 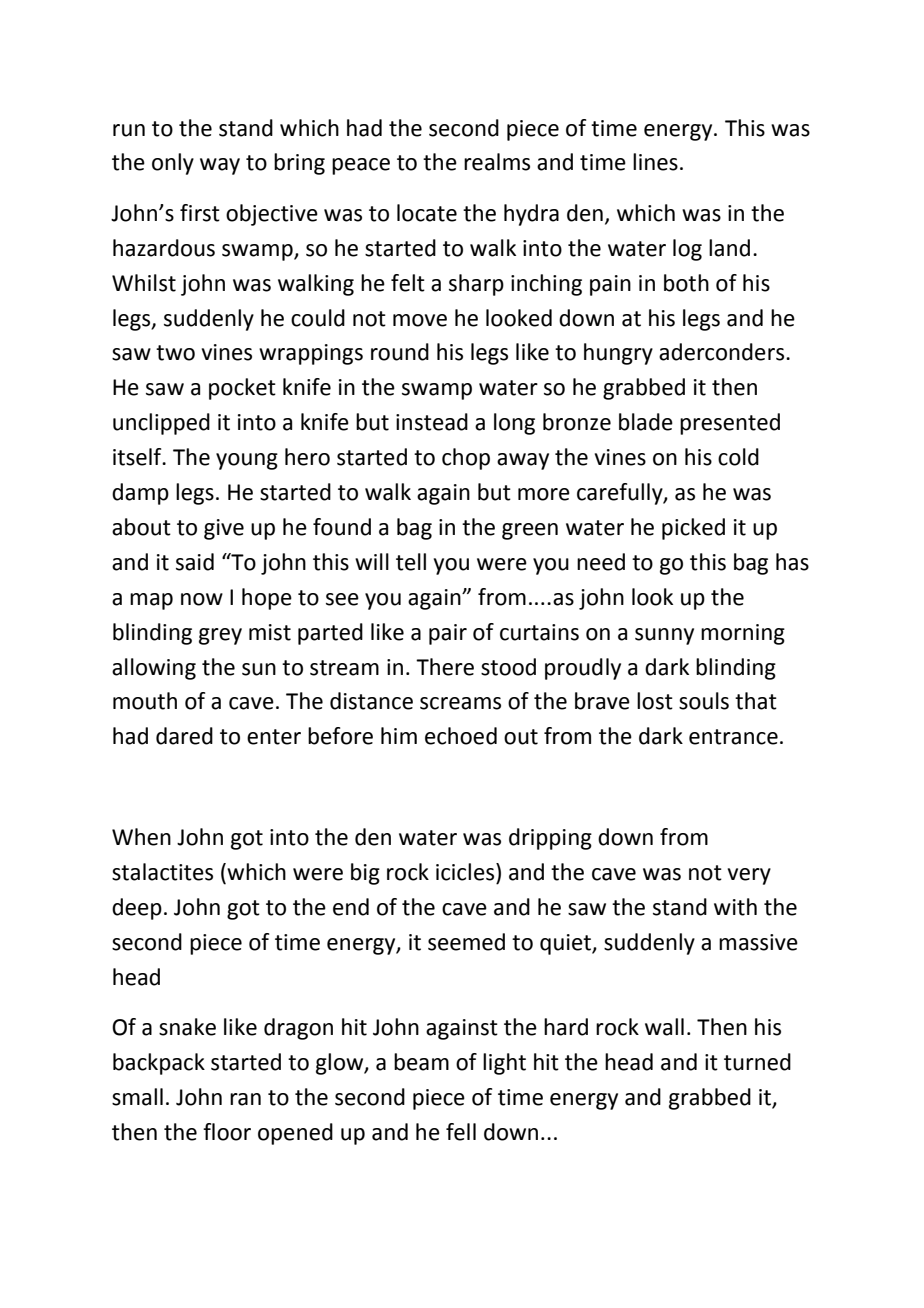 I want to click on two, so click(x=175, y=353).
